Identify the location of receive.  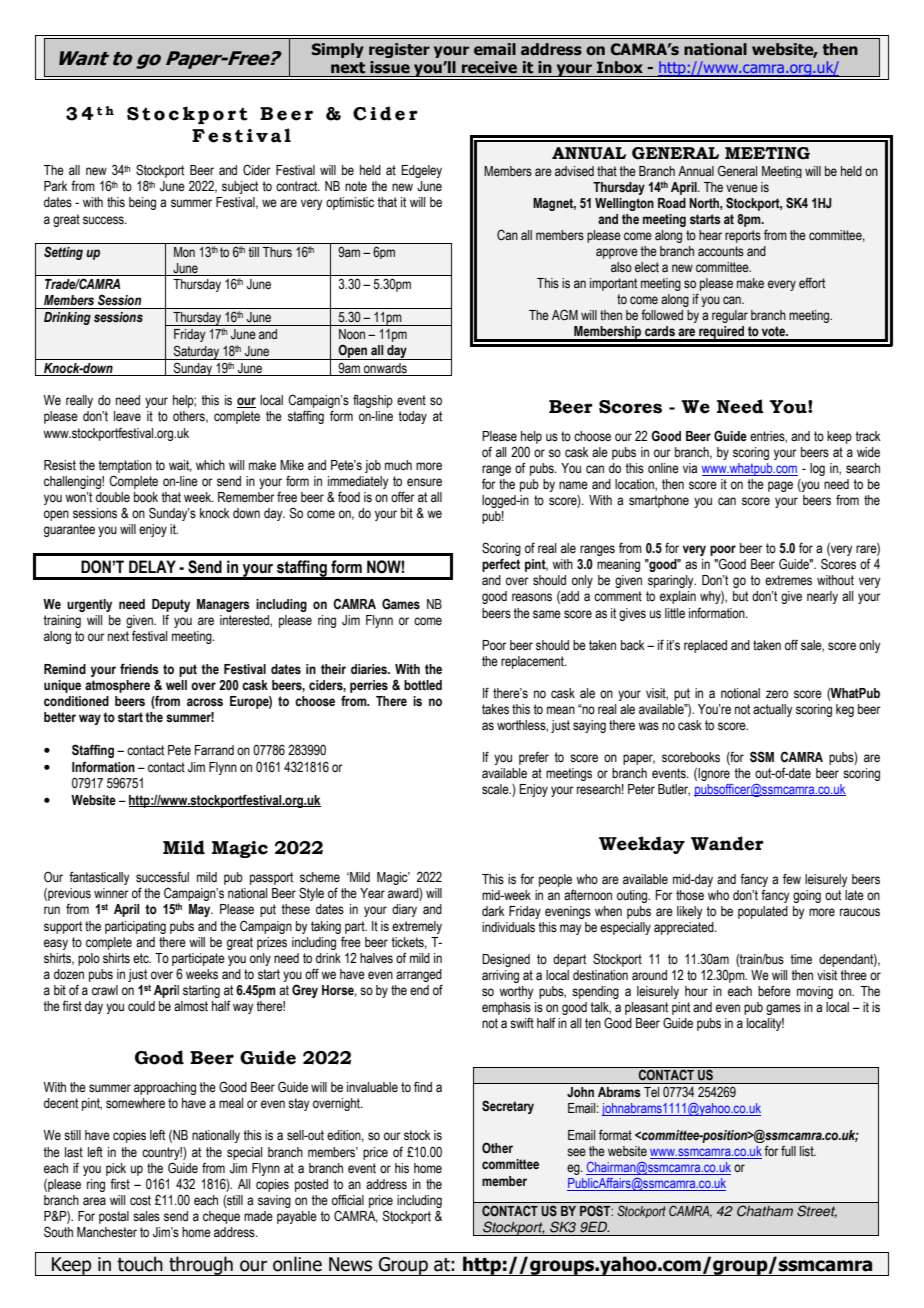
(489, 67).
